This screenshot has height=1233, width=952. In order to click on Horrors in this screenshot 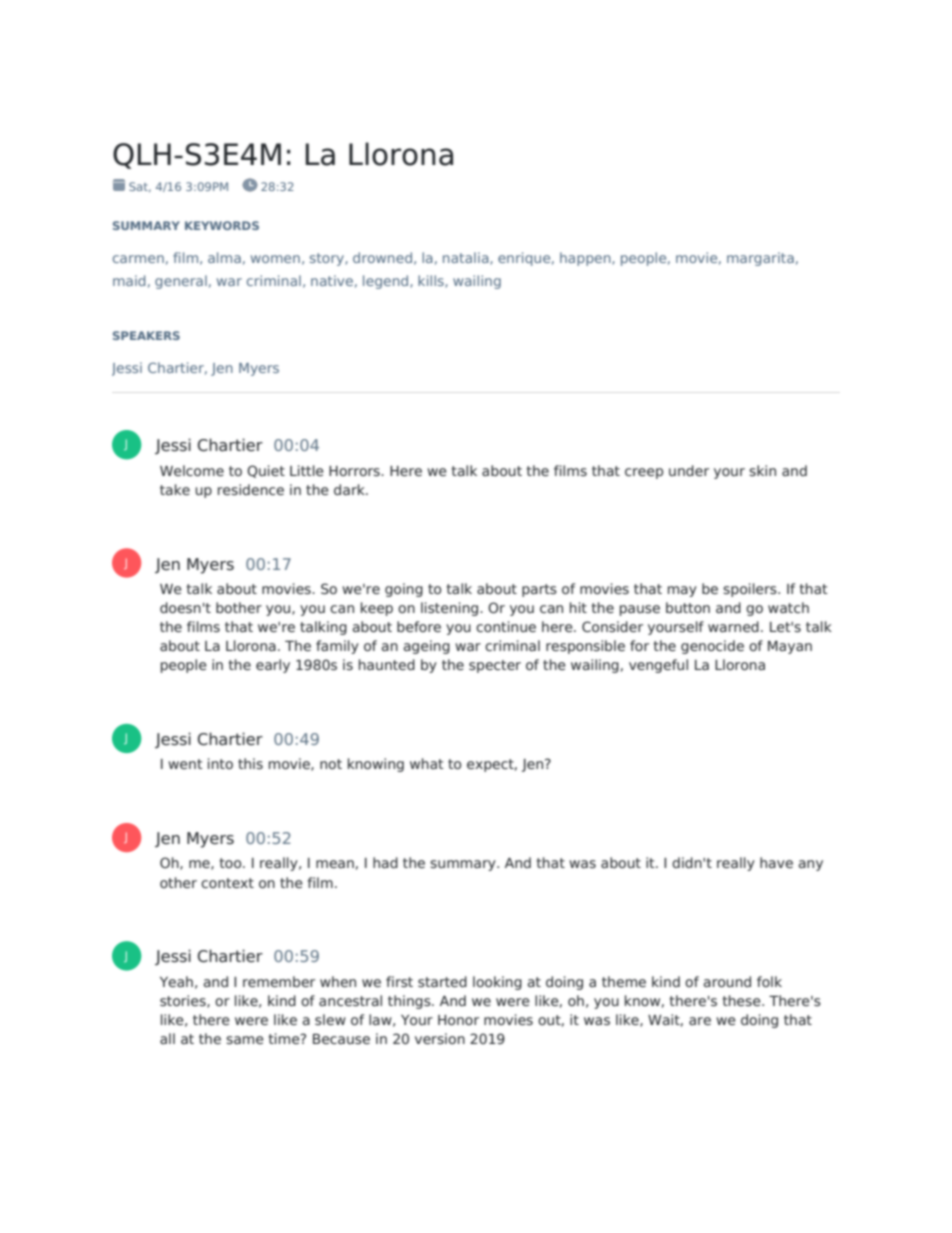, I will do `click(355, 471)`.
